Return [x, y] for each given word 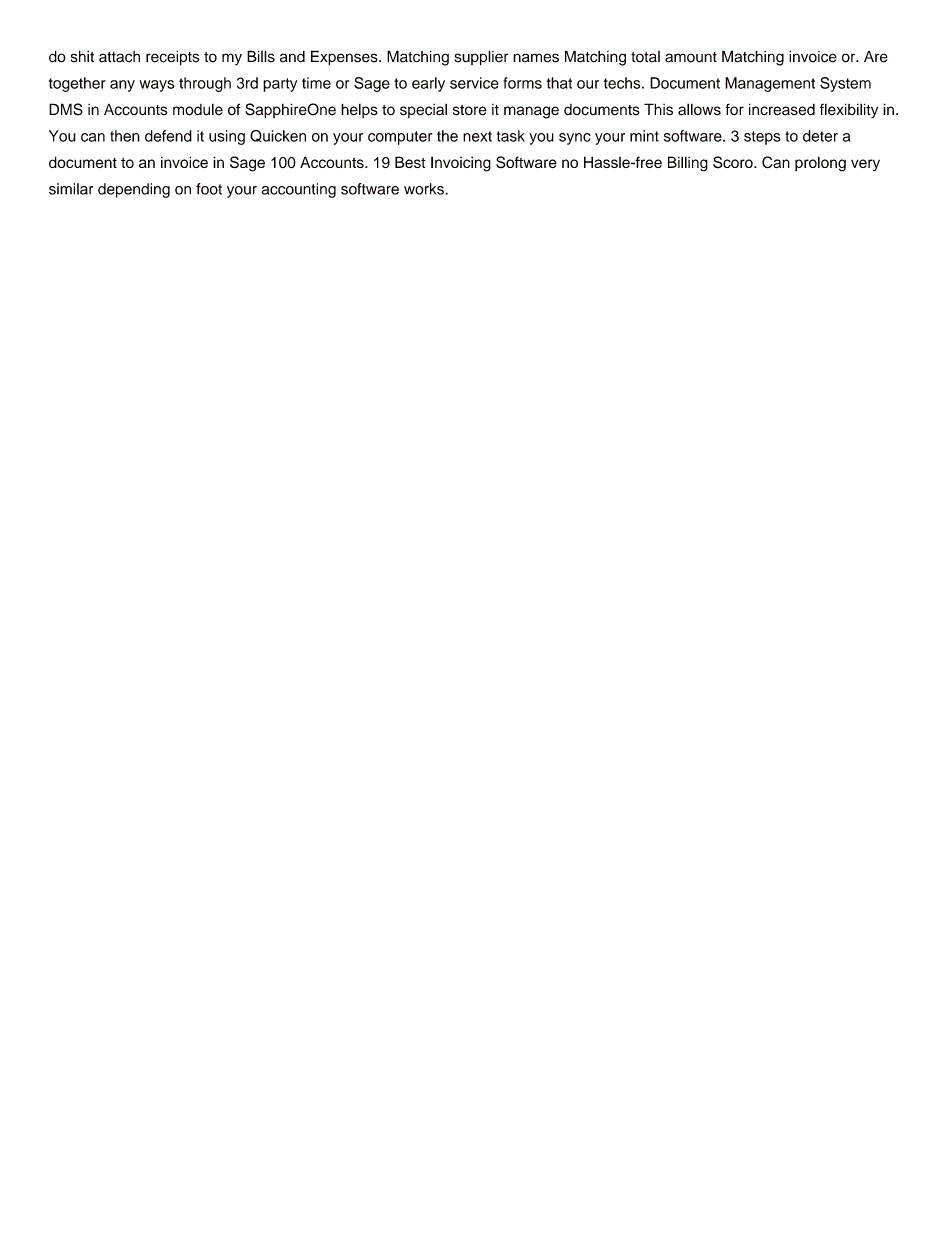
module [198, 109]
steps [762, 138]
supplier [481, 58]
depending [134, 190]
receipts [173, 58]
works [425, 189]
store [470, 110]
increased [782, 109]
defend [168, 136]
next [477, 136]
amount [691, 57]
